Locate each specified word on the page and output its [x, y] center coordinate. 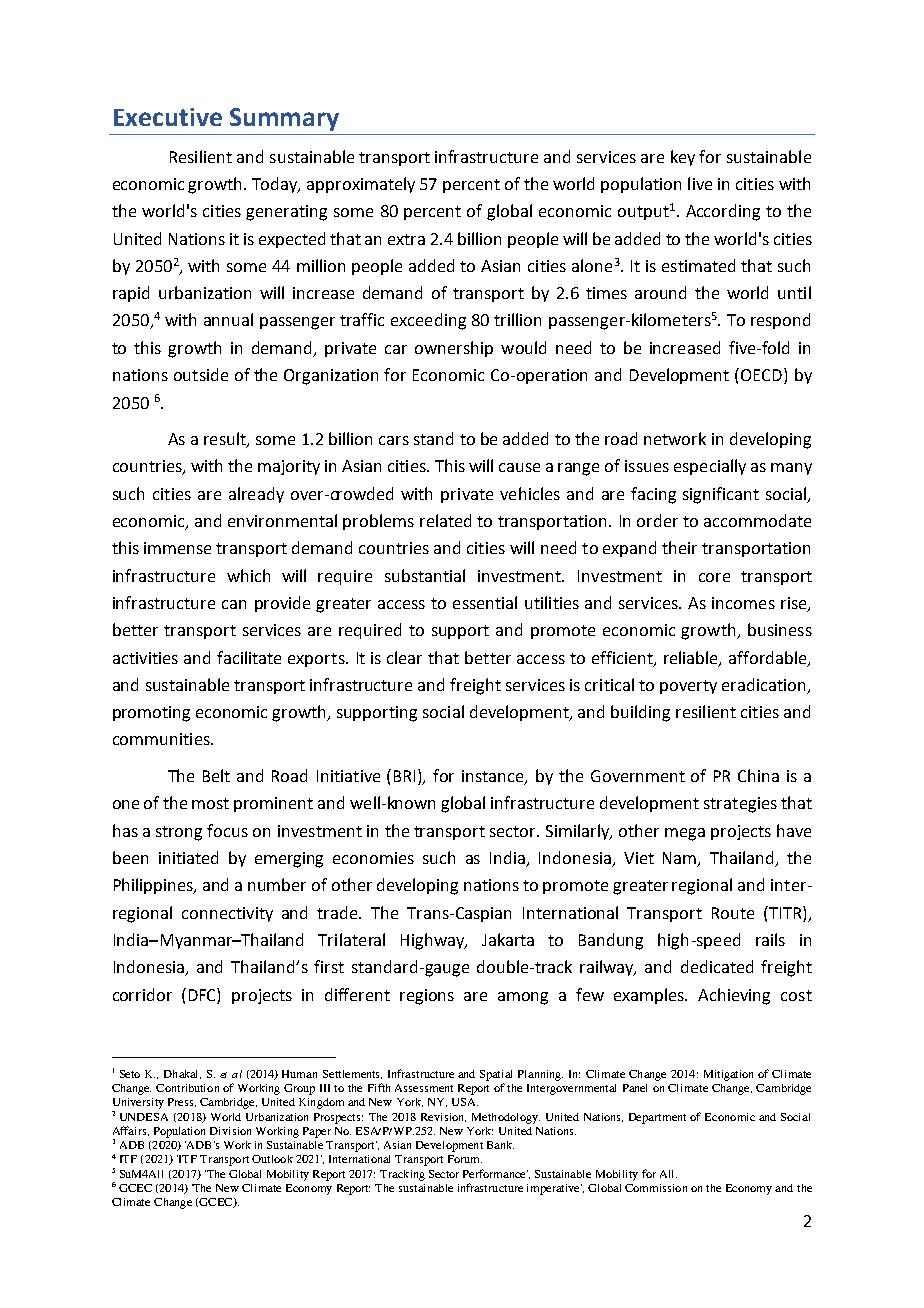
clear [404, 657]
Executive [168, 117]
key [683, 158]
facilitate [249, 657]
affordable [769, 658]
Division [230, 1131]
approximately [361, 185]
